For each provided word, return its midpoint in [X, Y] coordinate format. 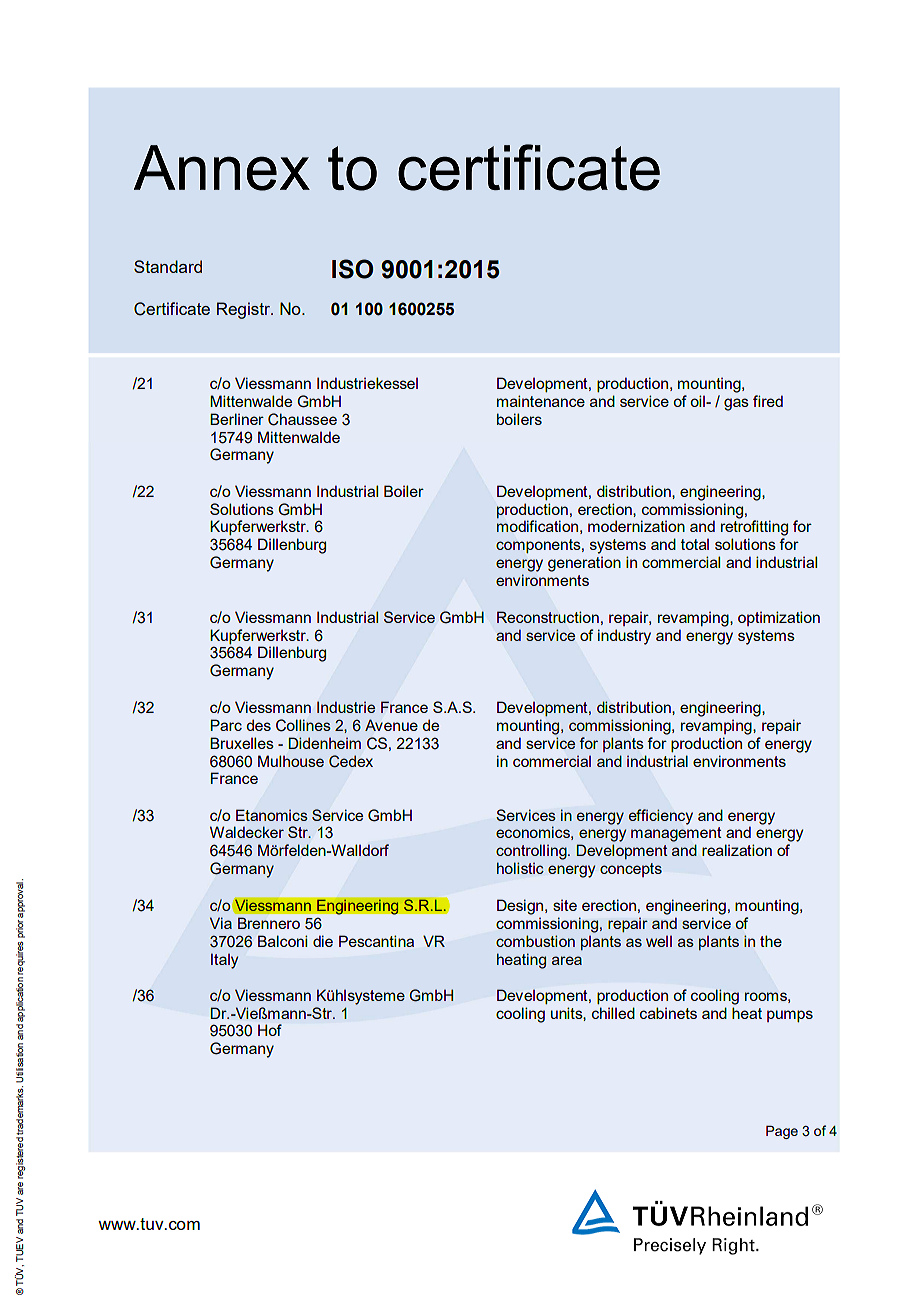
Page [782, 1132]
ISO [352, 269]
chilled [613, 1013]
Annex [222, 168]
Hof [270, 1030]
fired [768, 401]
